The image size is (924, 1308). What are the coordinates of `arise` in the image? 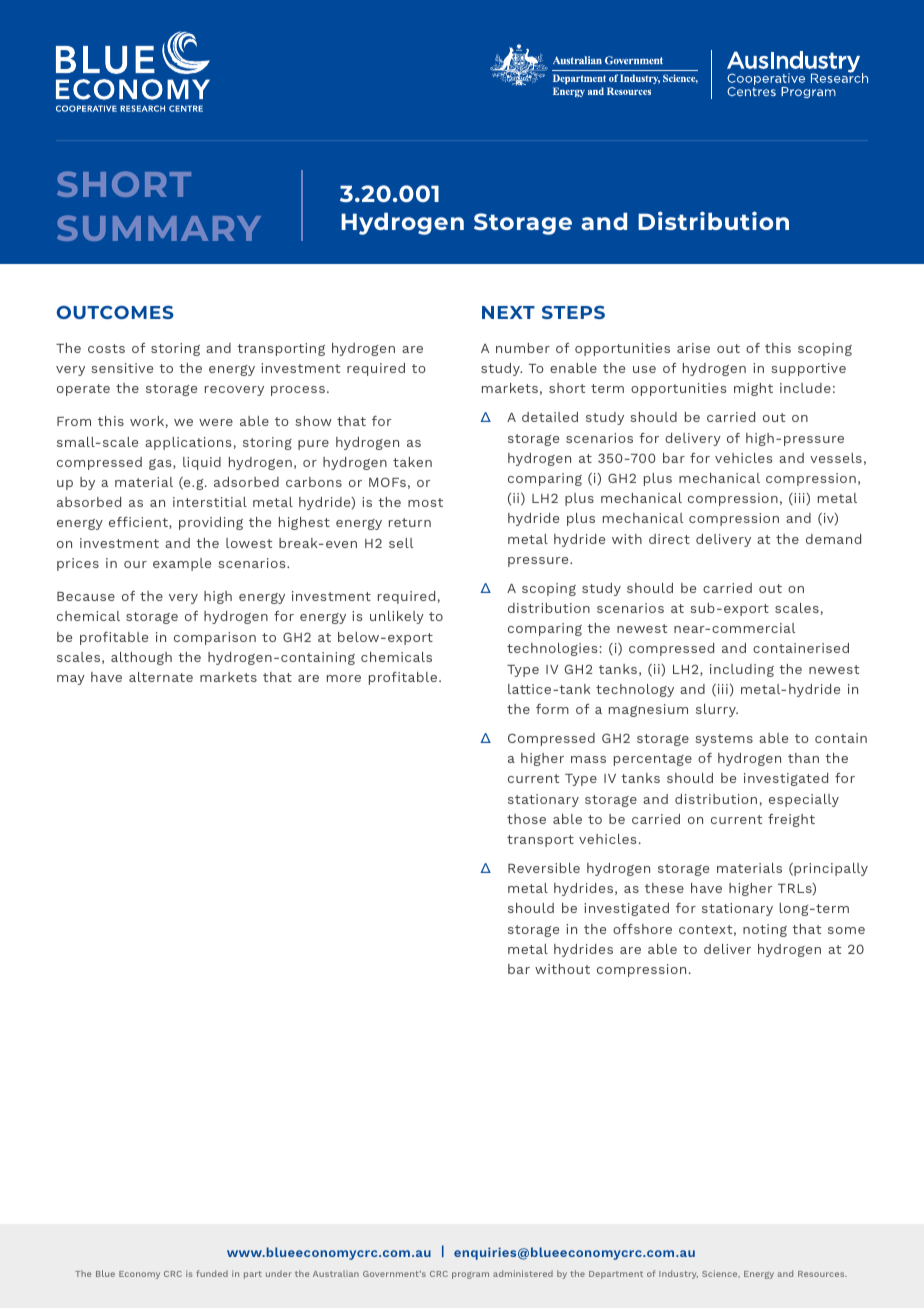 It's located at (693, 348).
